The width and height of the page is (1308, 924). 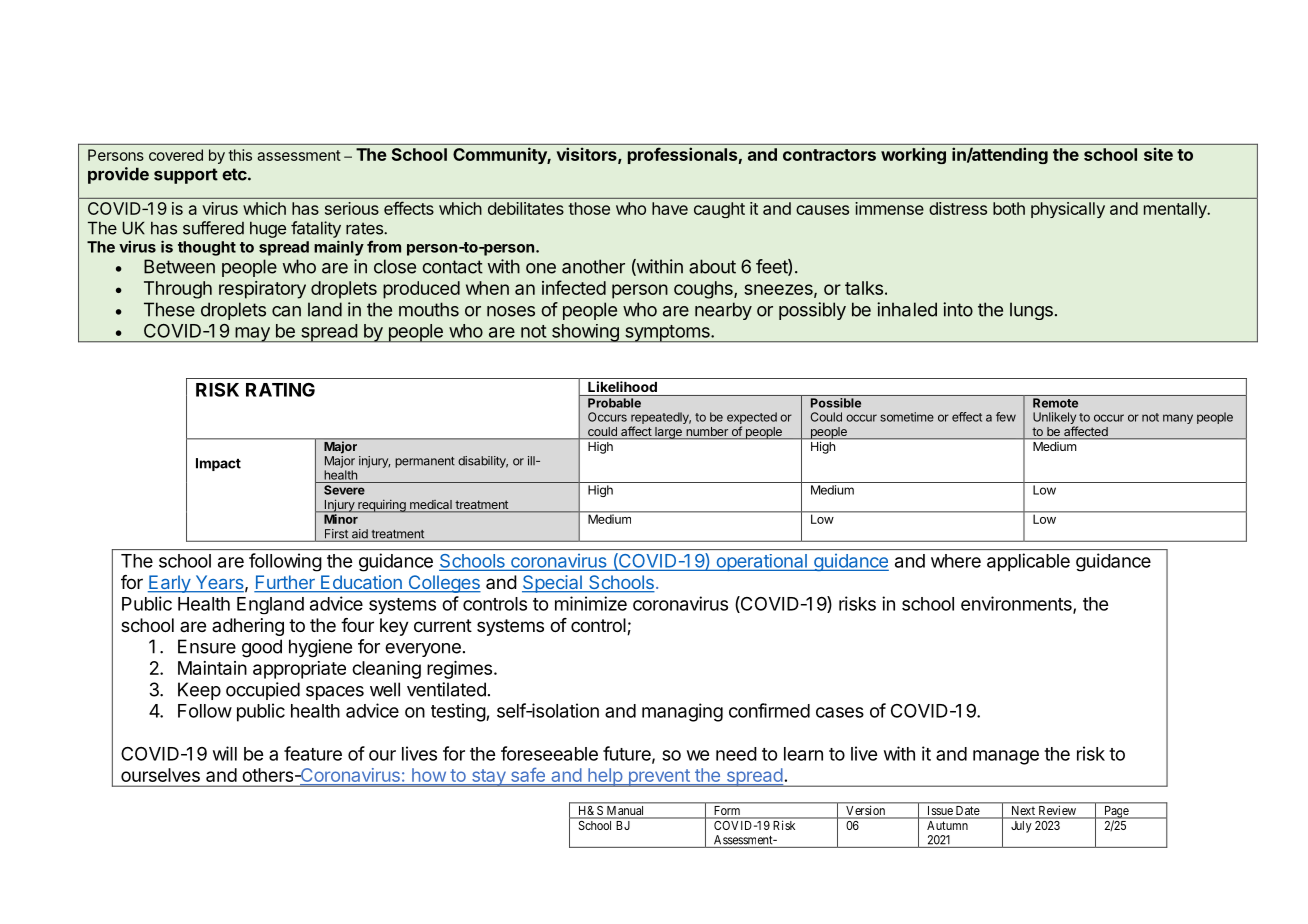 I want to click on have, so click(x=670, y=208).
